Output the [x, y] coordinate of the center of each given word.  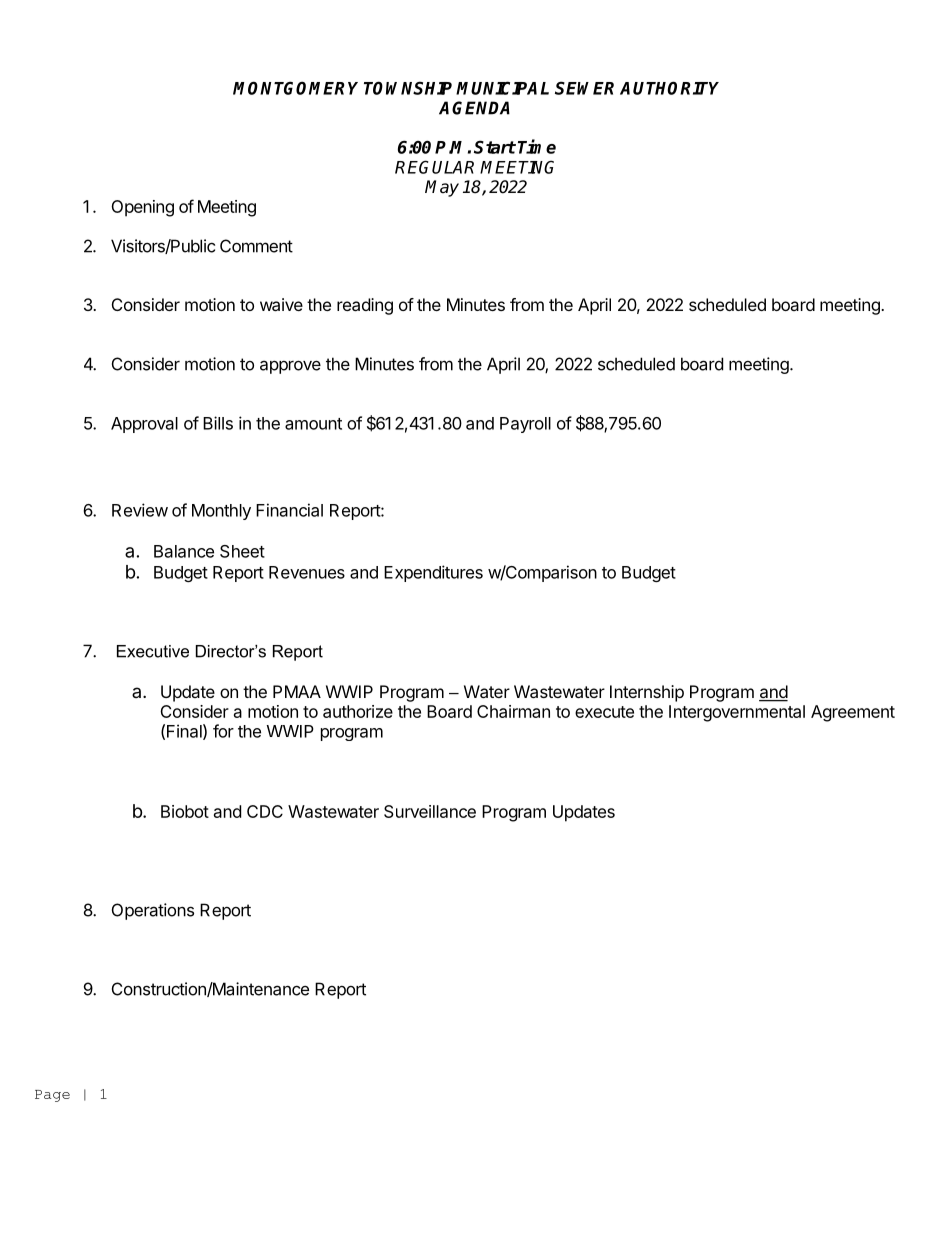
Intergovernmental [737, 713]
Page [52, 1096]
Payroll [525, 425]
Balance [184, 551]
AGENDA [474, 108]
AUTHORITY [669, 88]
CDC [265, 811]
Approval [144, 425]
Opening [142, 208]
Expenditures [433, 573]
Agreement [853, 713]
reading [365, 306]
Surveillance [430, 811]
